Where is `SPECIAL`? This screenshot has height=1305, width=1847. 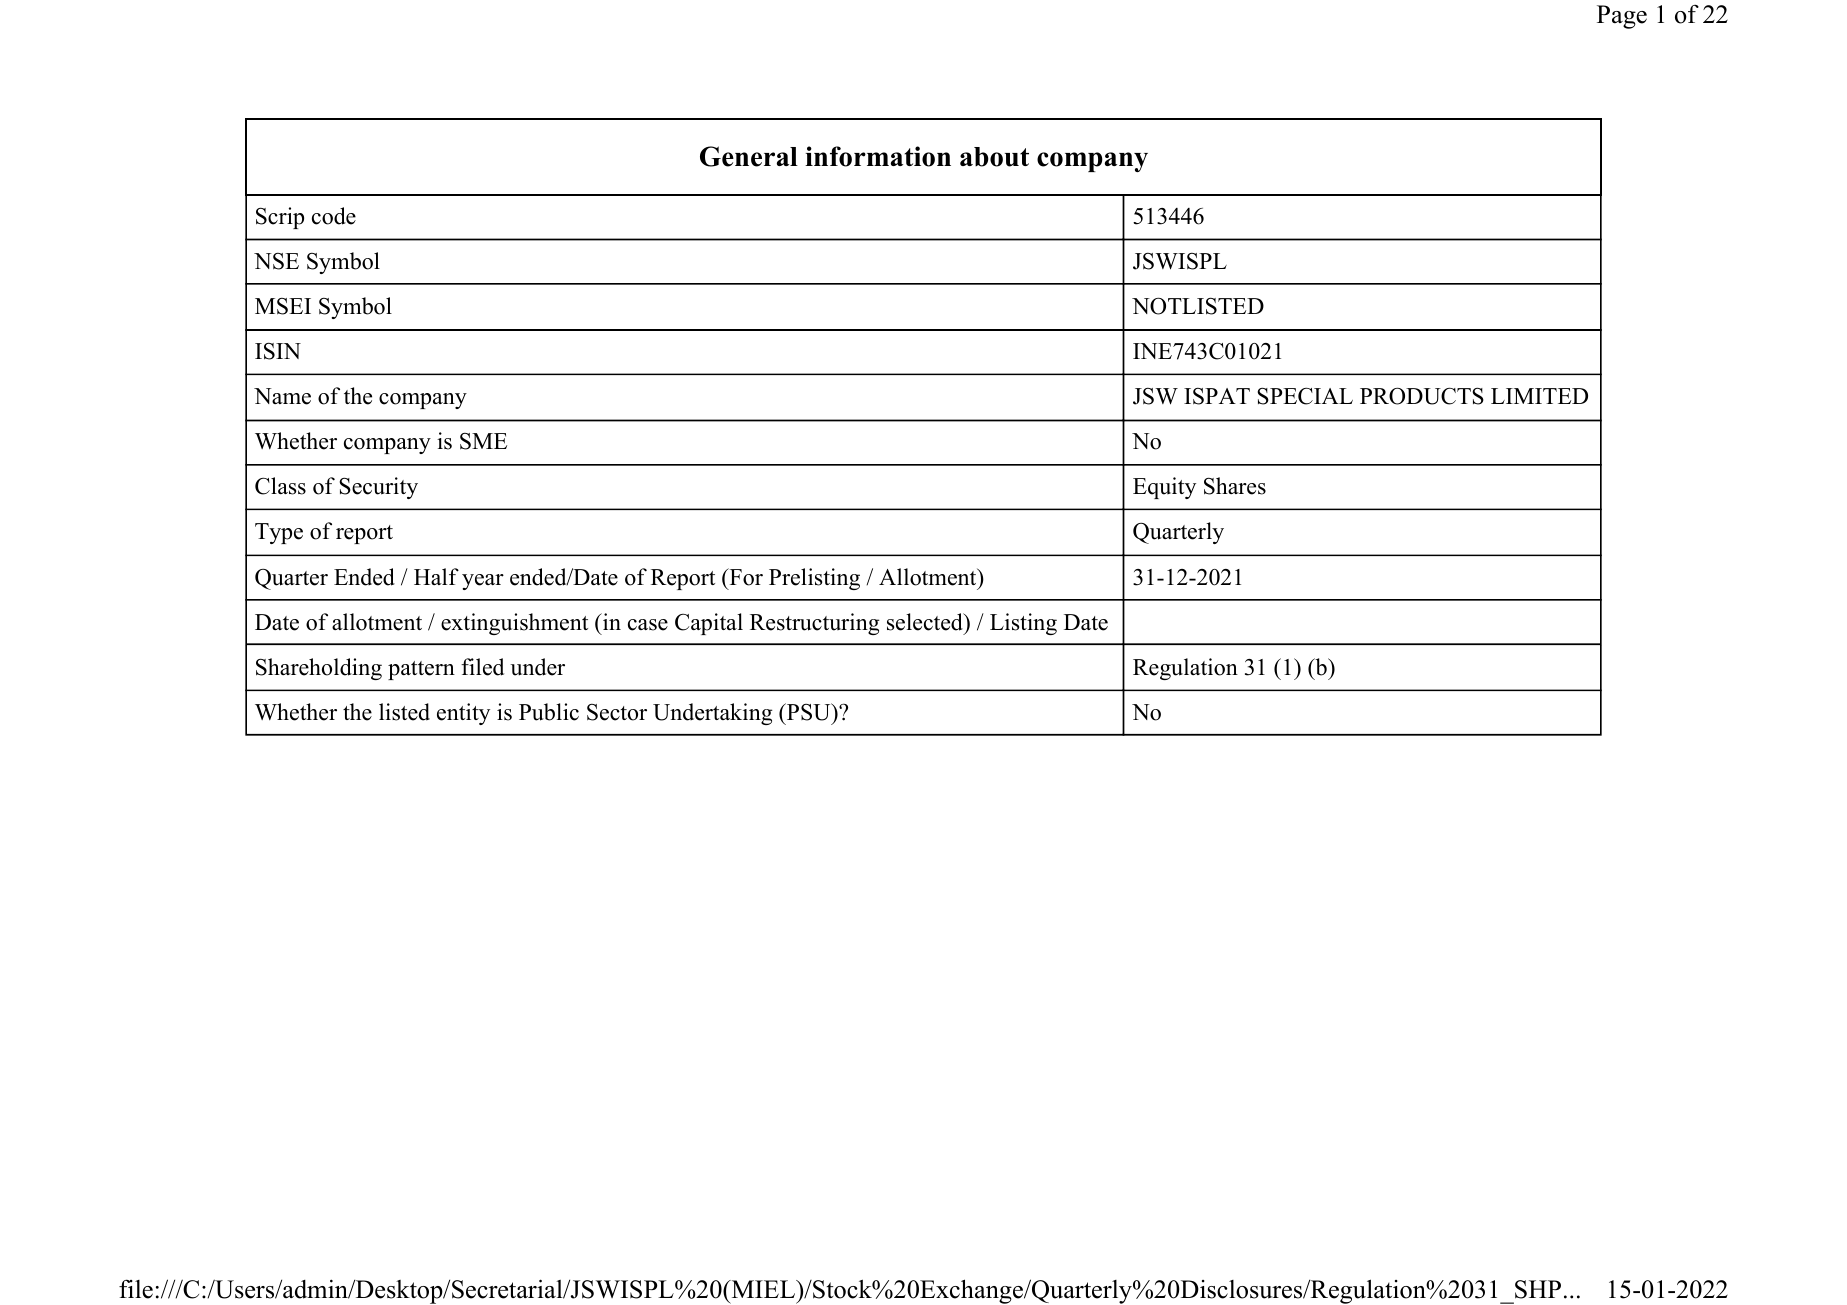 SPECIAL is located at coordinates (1305, 396).
